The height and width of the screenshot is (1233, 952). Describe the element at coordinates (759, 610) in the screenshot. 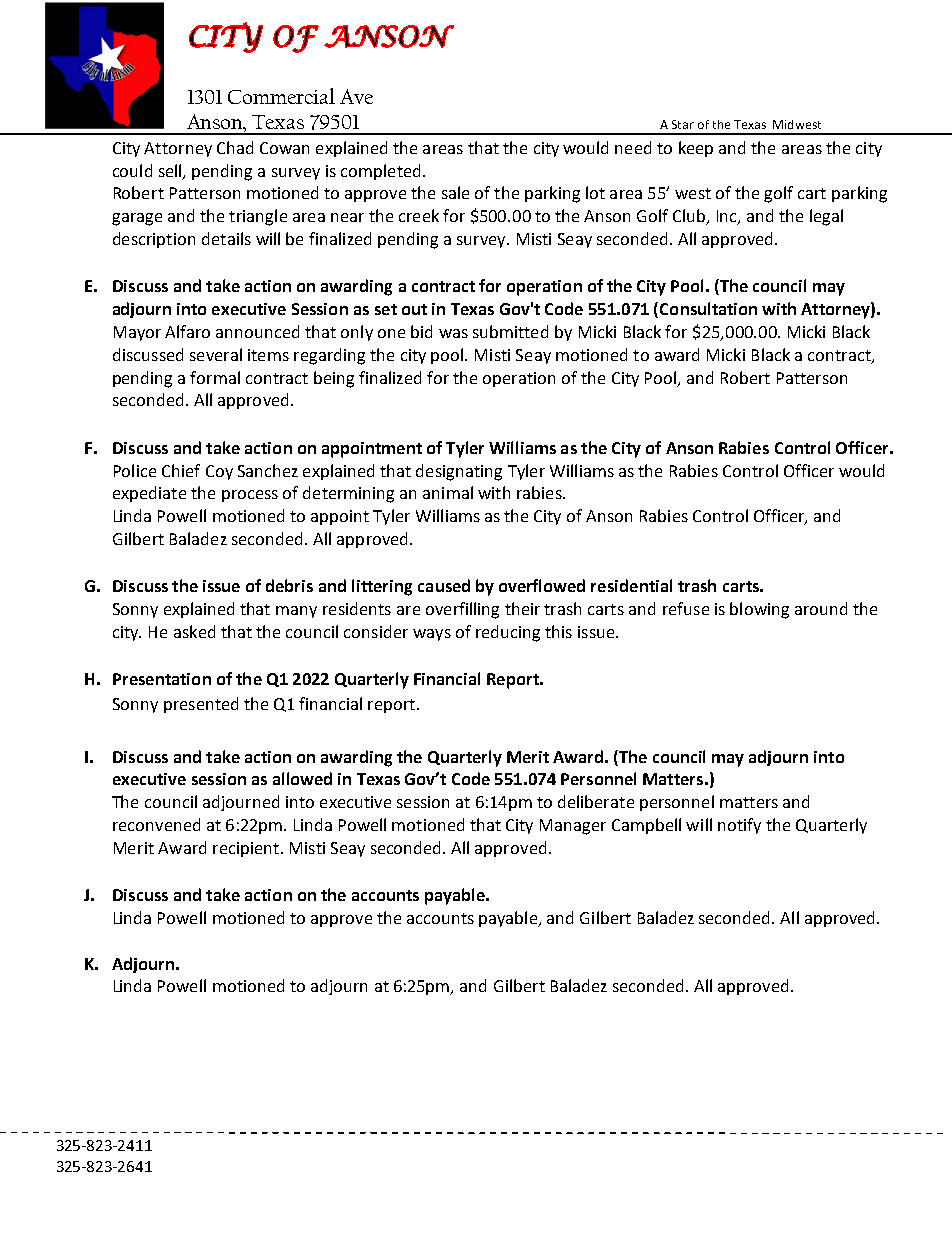

I see `blowing` at that location.
